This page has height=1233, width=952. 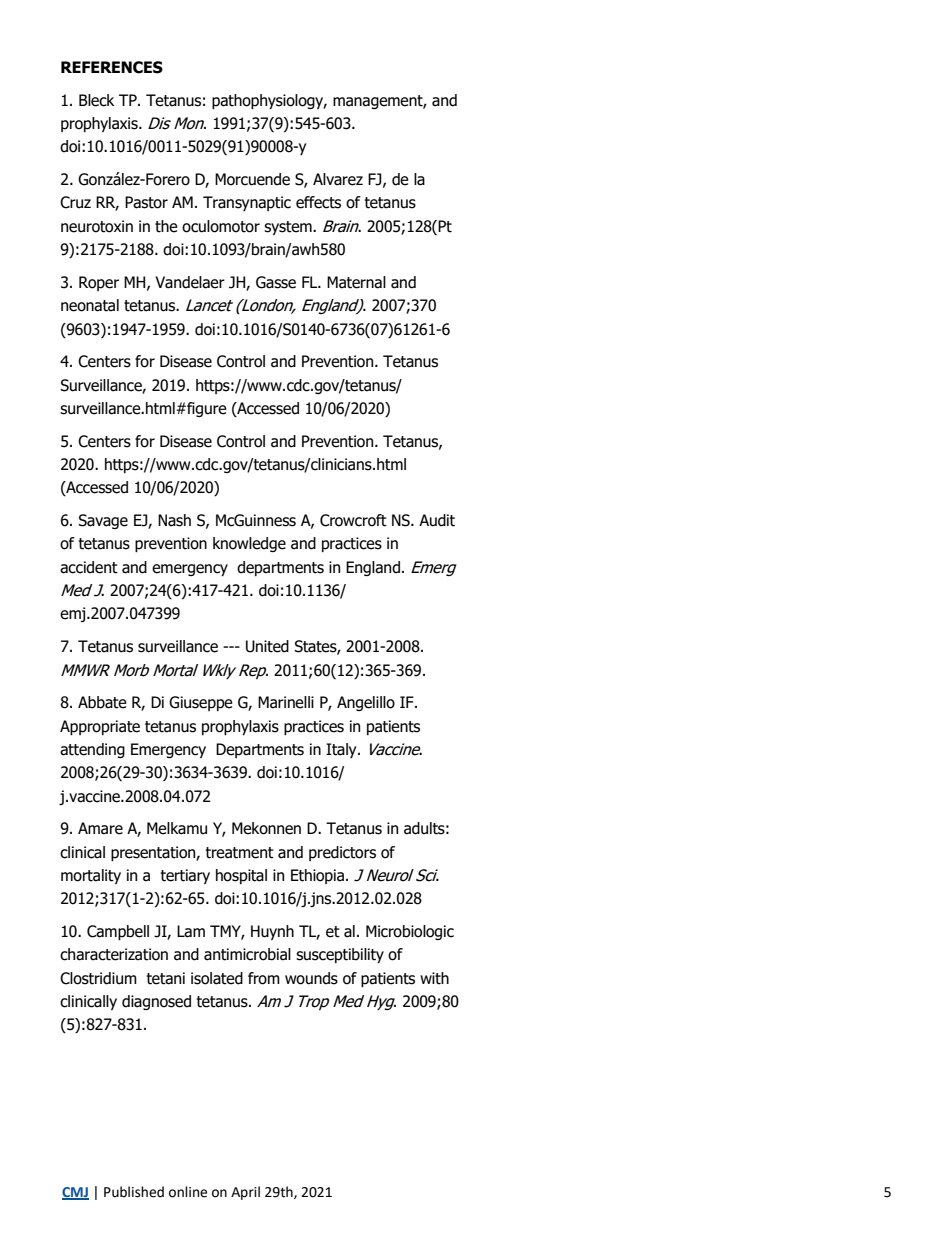 I want to click on system, so click(x=289, y=228).
